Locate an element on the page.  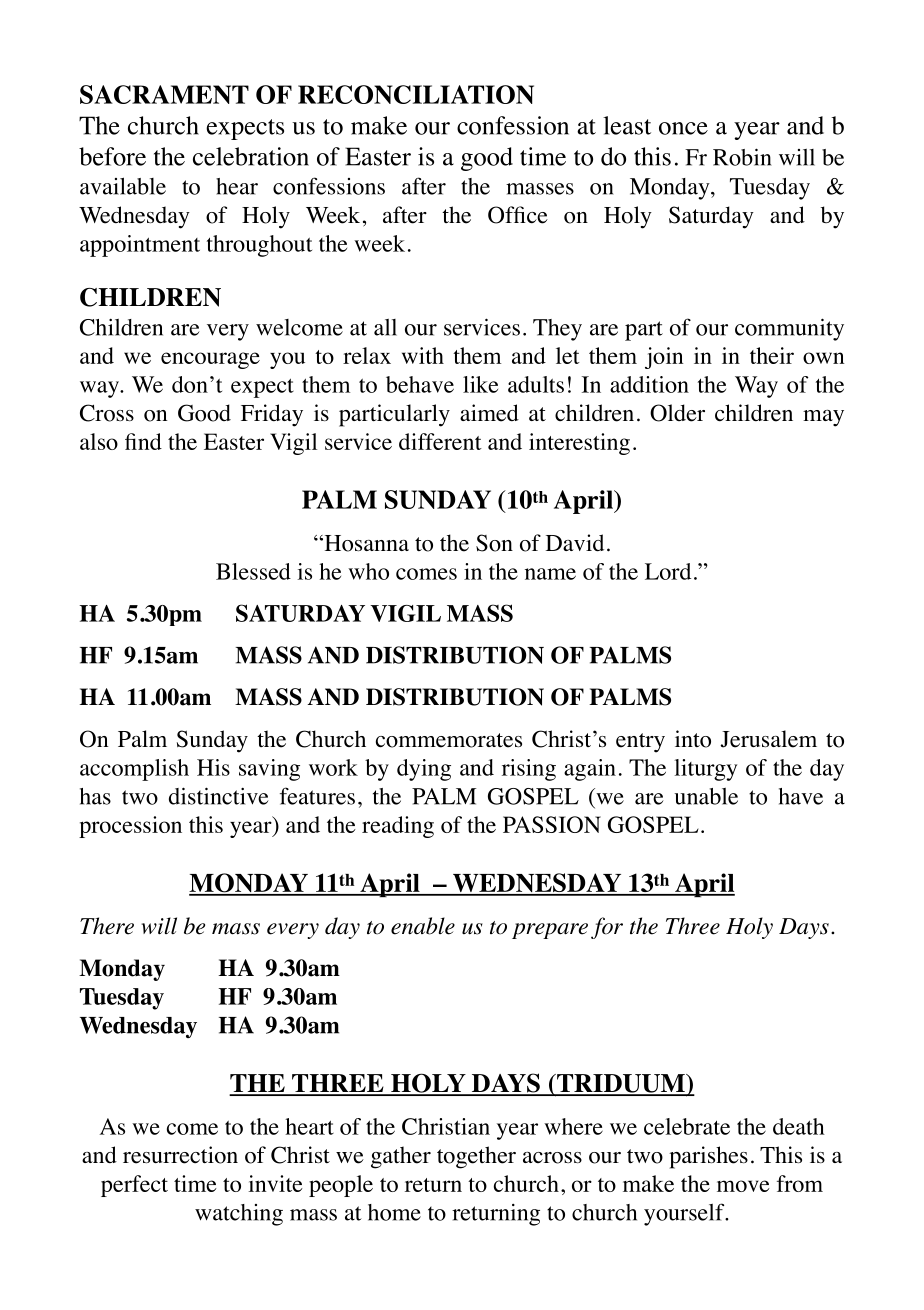
SACRAMENT is located at coordinates (164, 94).
